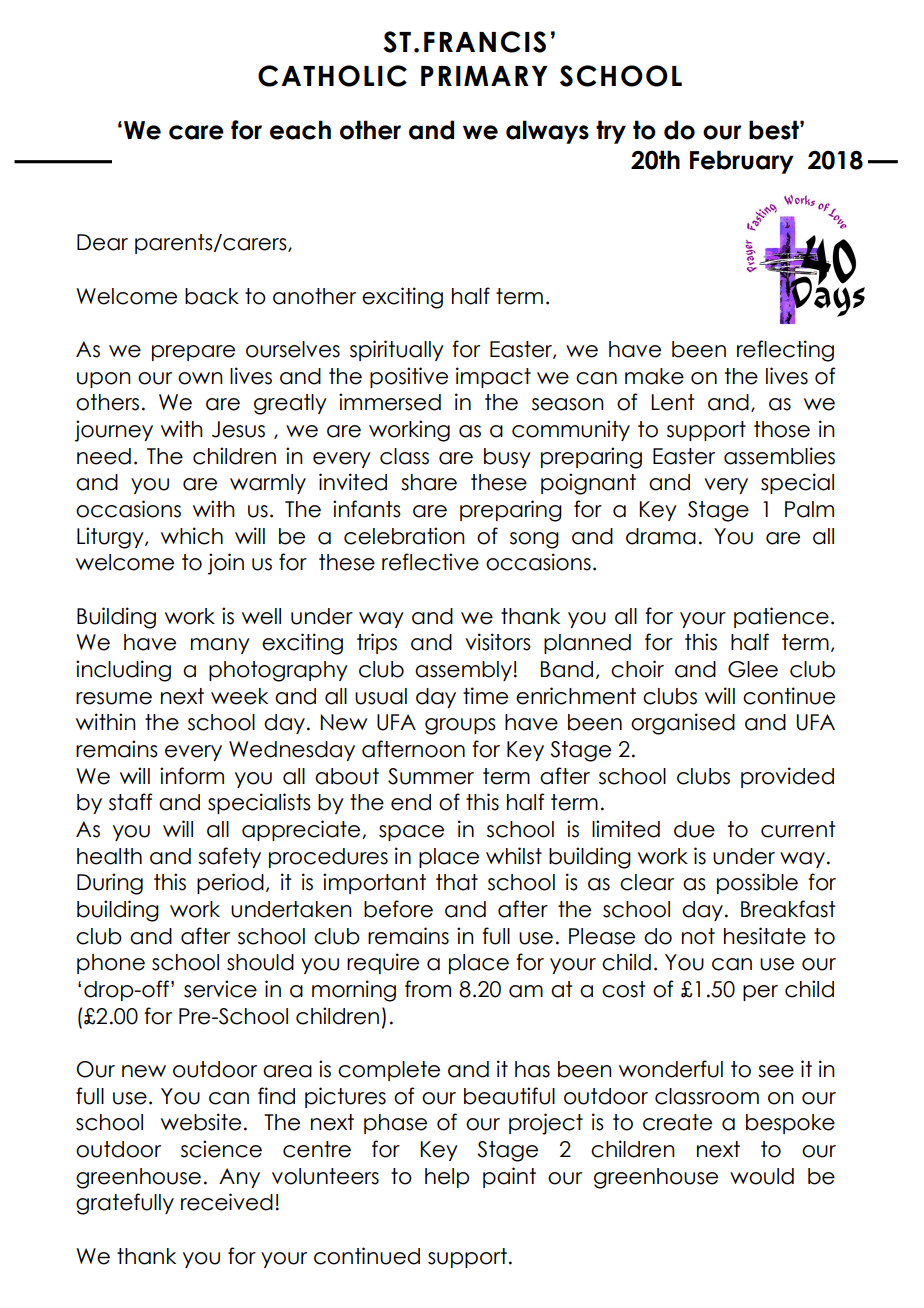 The width and height of the screenshot is (924, 1308). Describe the element at coordinates (221, 1149) in the screenshot. I see `science` at that location.
